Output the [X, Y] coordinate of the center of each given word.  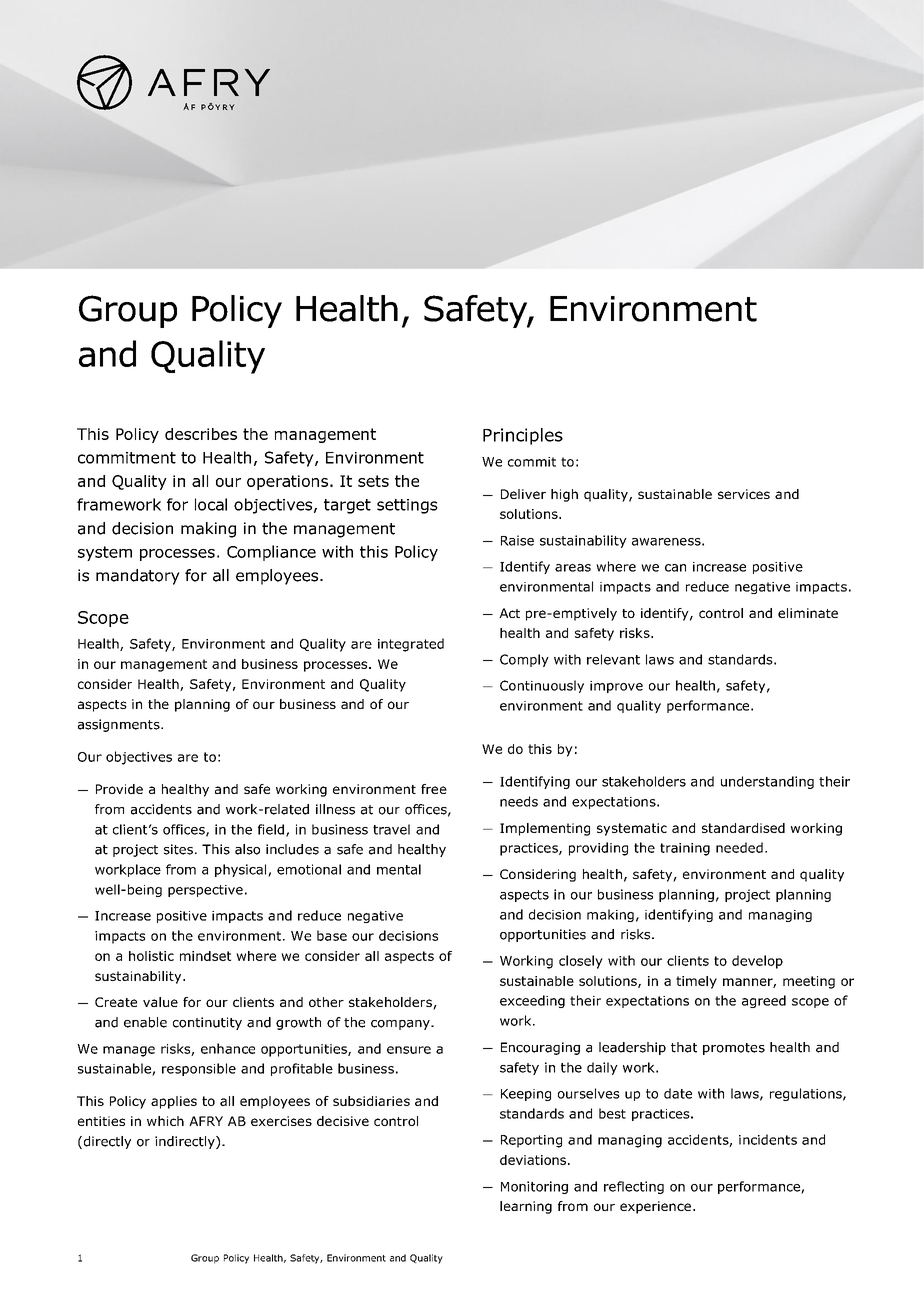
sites [178, 849]
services [744, 494]
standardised [743, 828]
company [401, 1025]
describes [201, 434]
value [160, 1002]
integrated [411, 645]
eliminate [808, 613]
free [434, 789]
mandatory [138, 577]
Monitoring [534, 1187]
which [165, 1121]
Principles [523, 436]
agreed [764, 1001]
